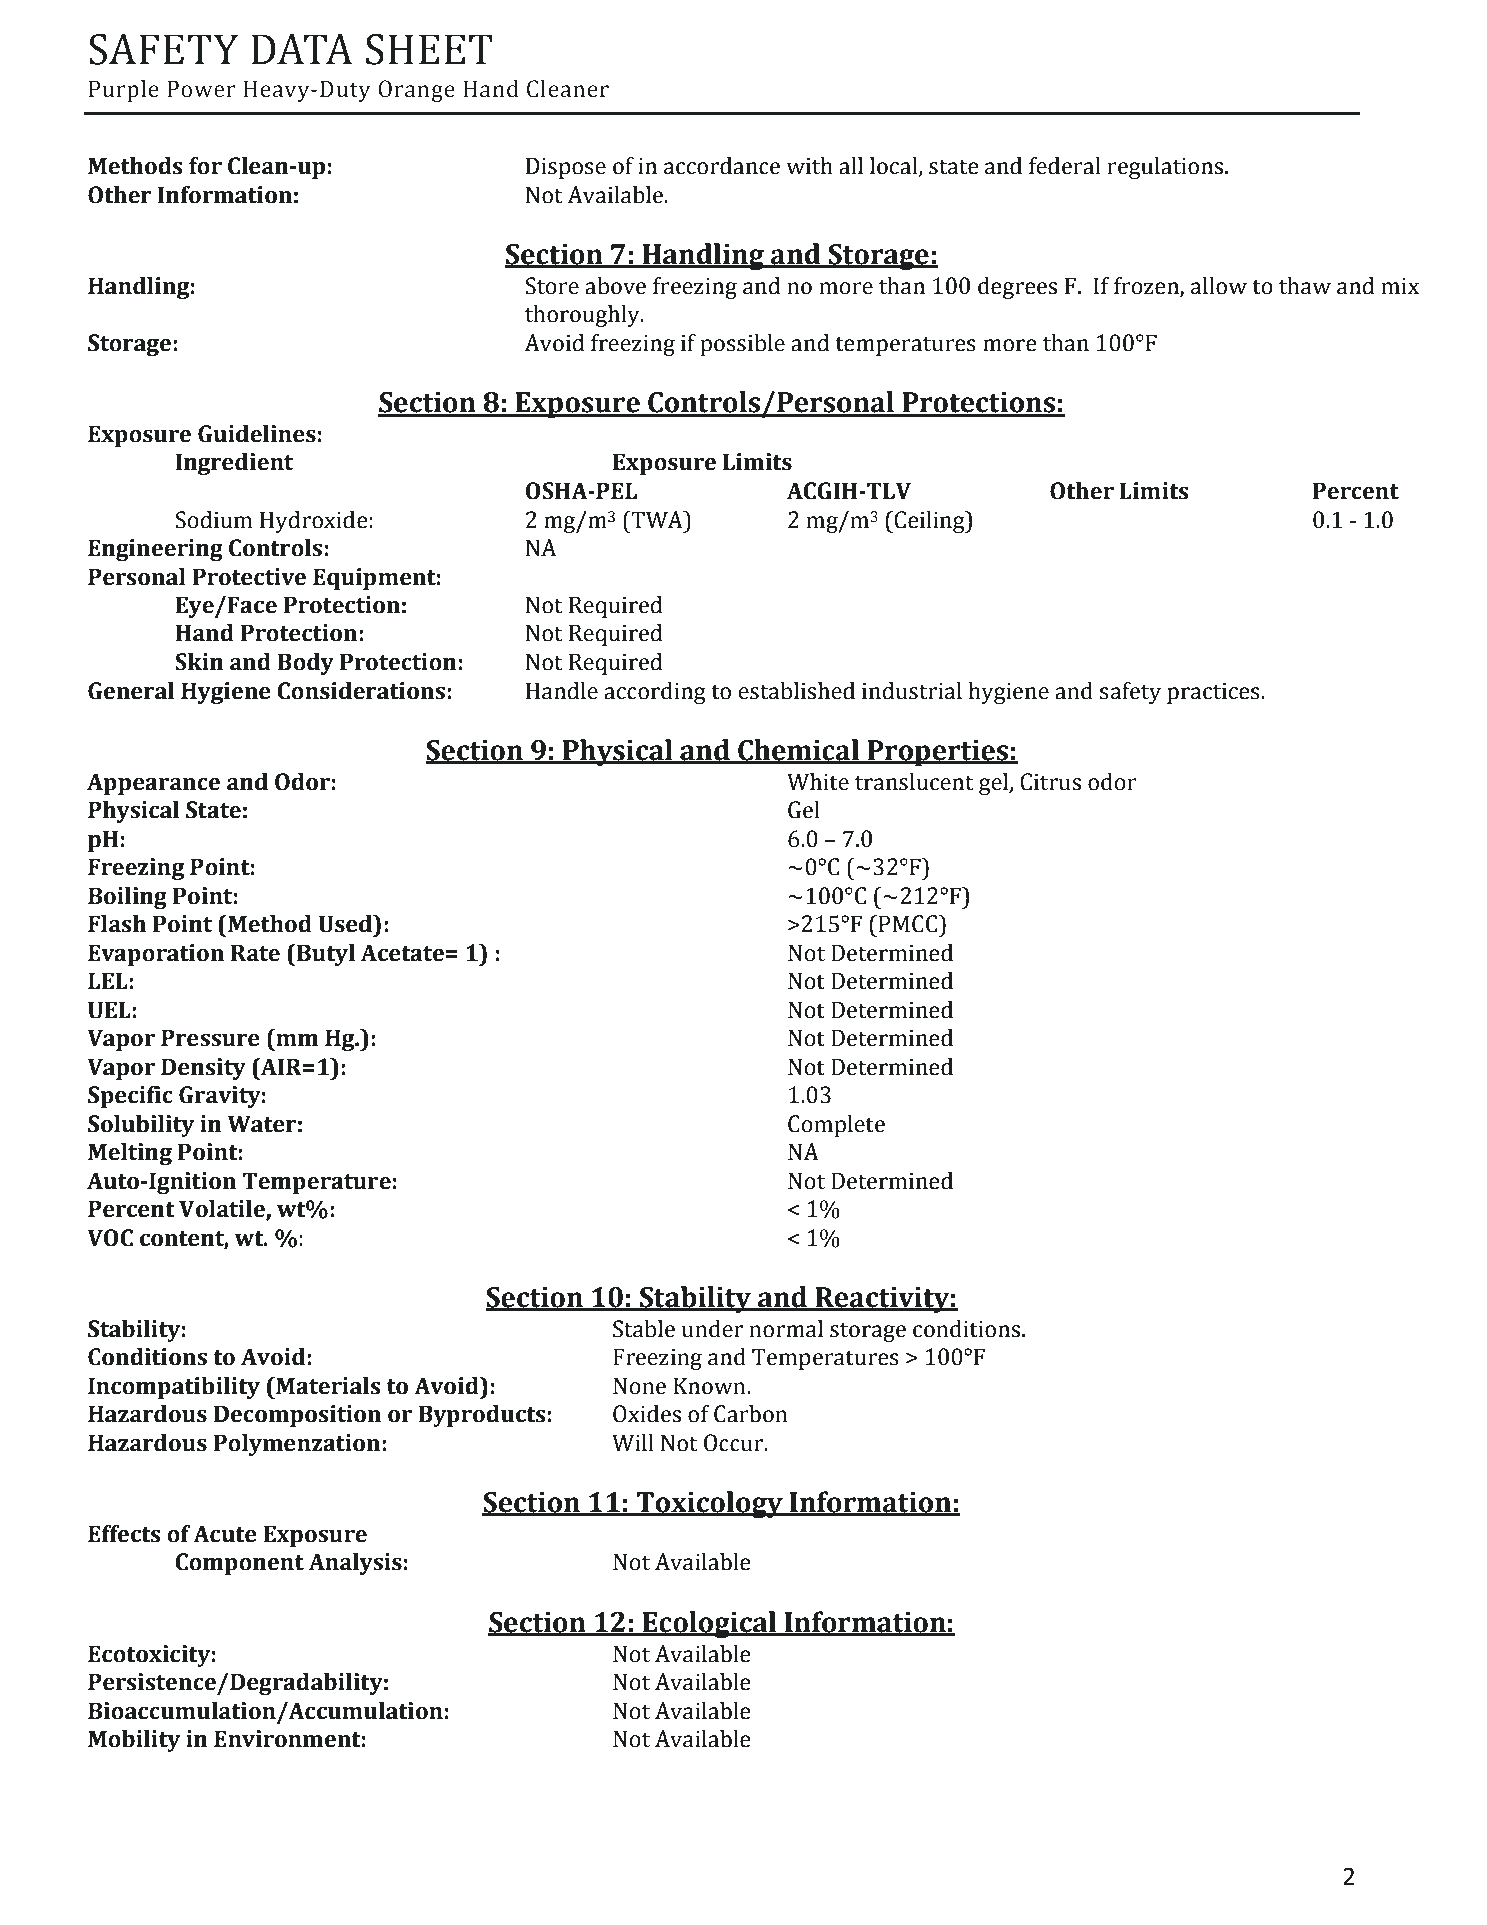 This screenshot has width=1487, height=1925. I want to click on White, so click(818, 782).
